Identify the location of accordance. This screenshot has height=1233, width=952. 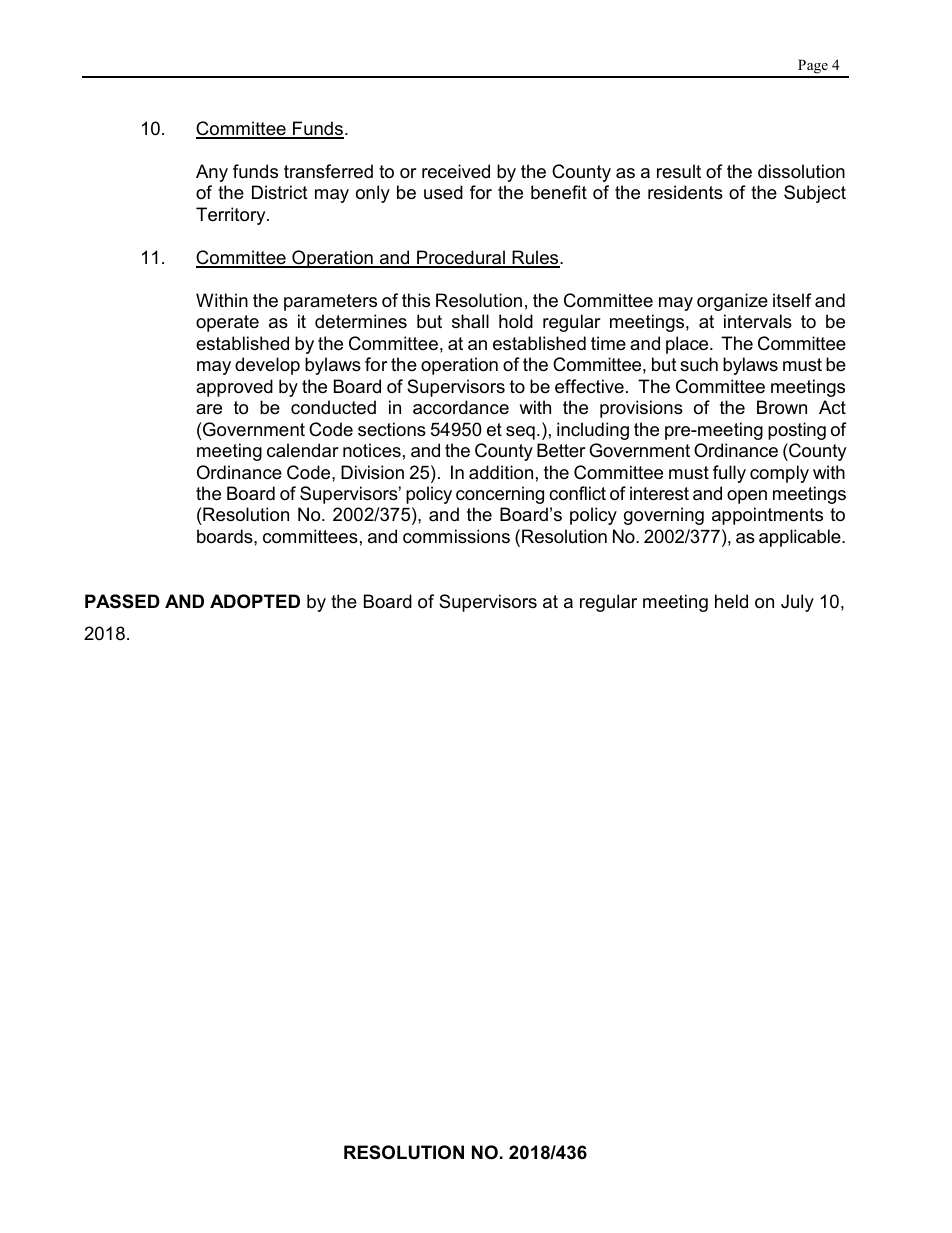
(461, 407).
